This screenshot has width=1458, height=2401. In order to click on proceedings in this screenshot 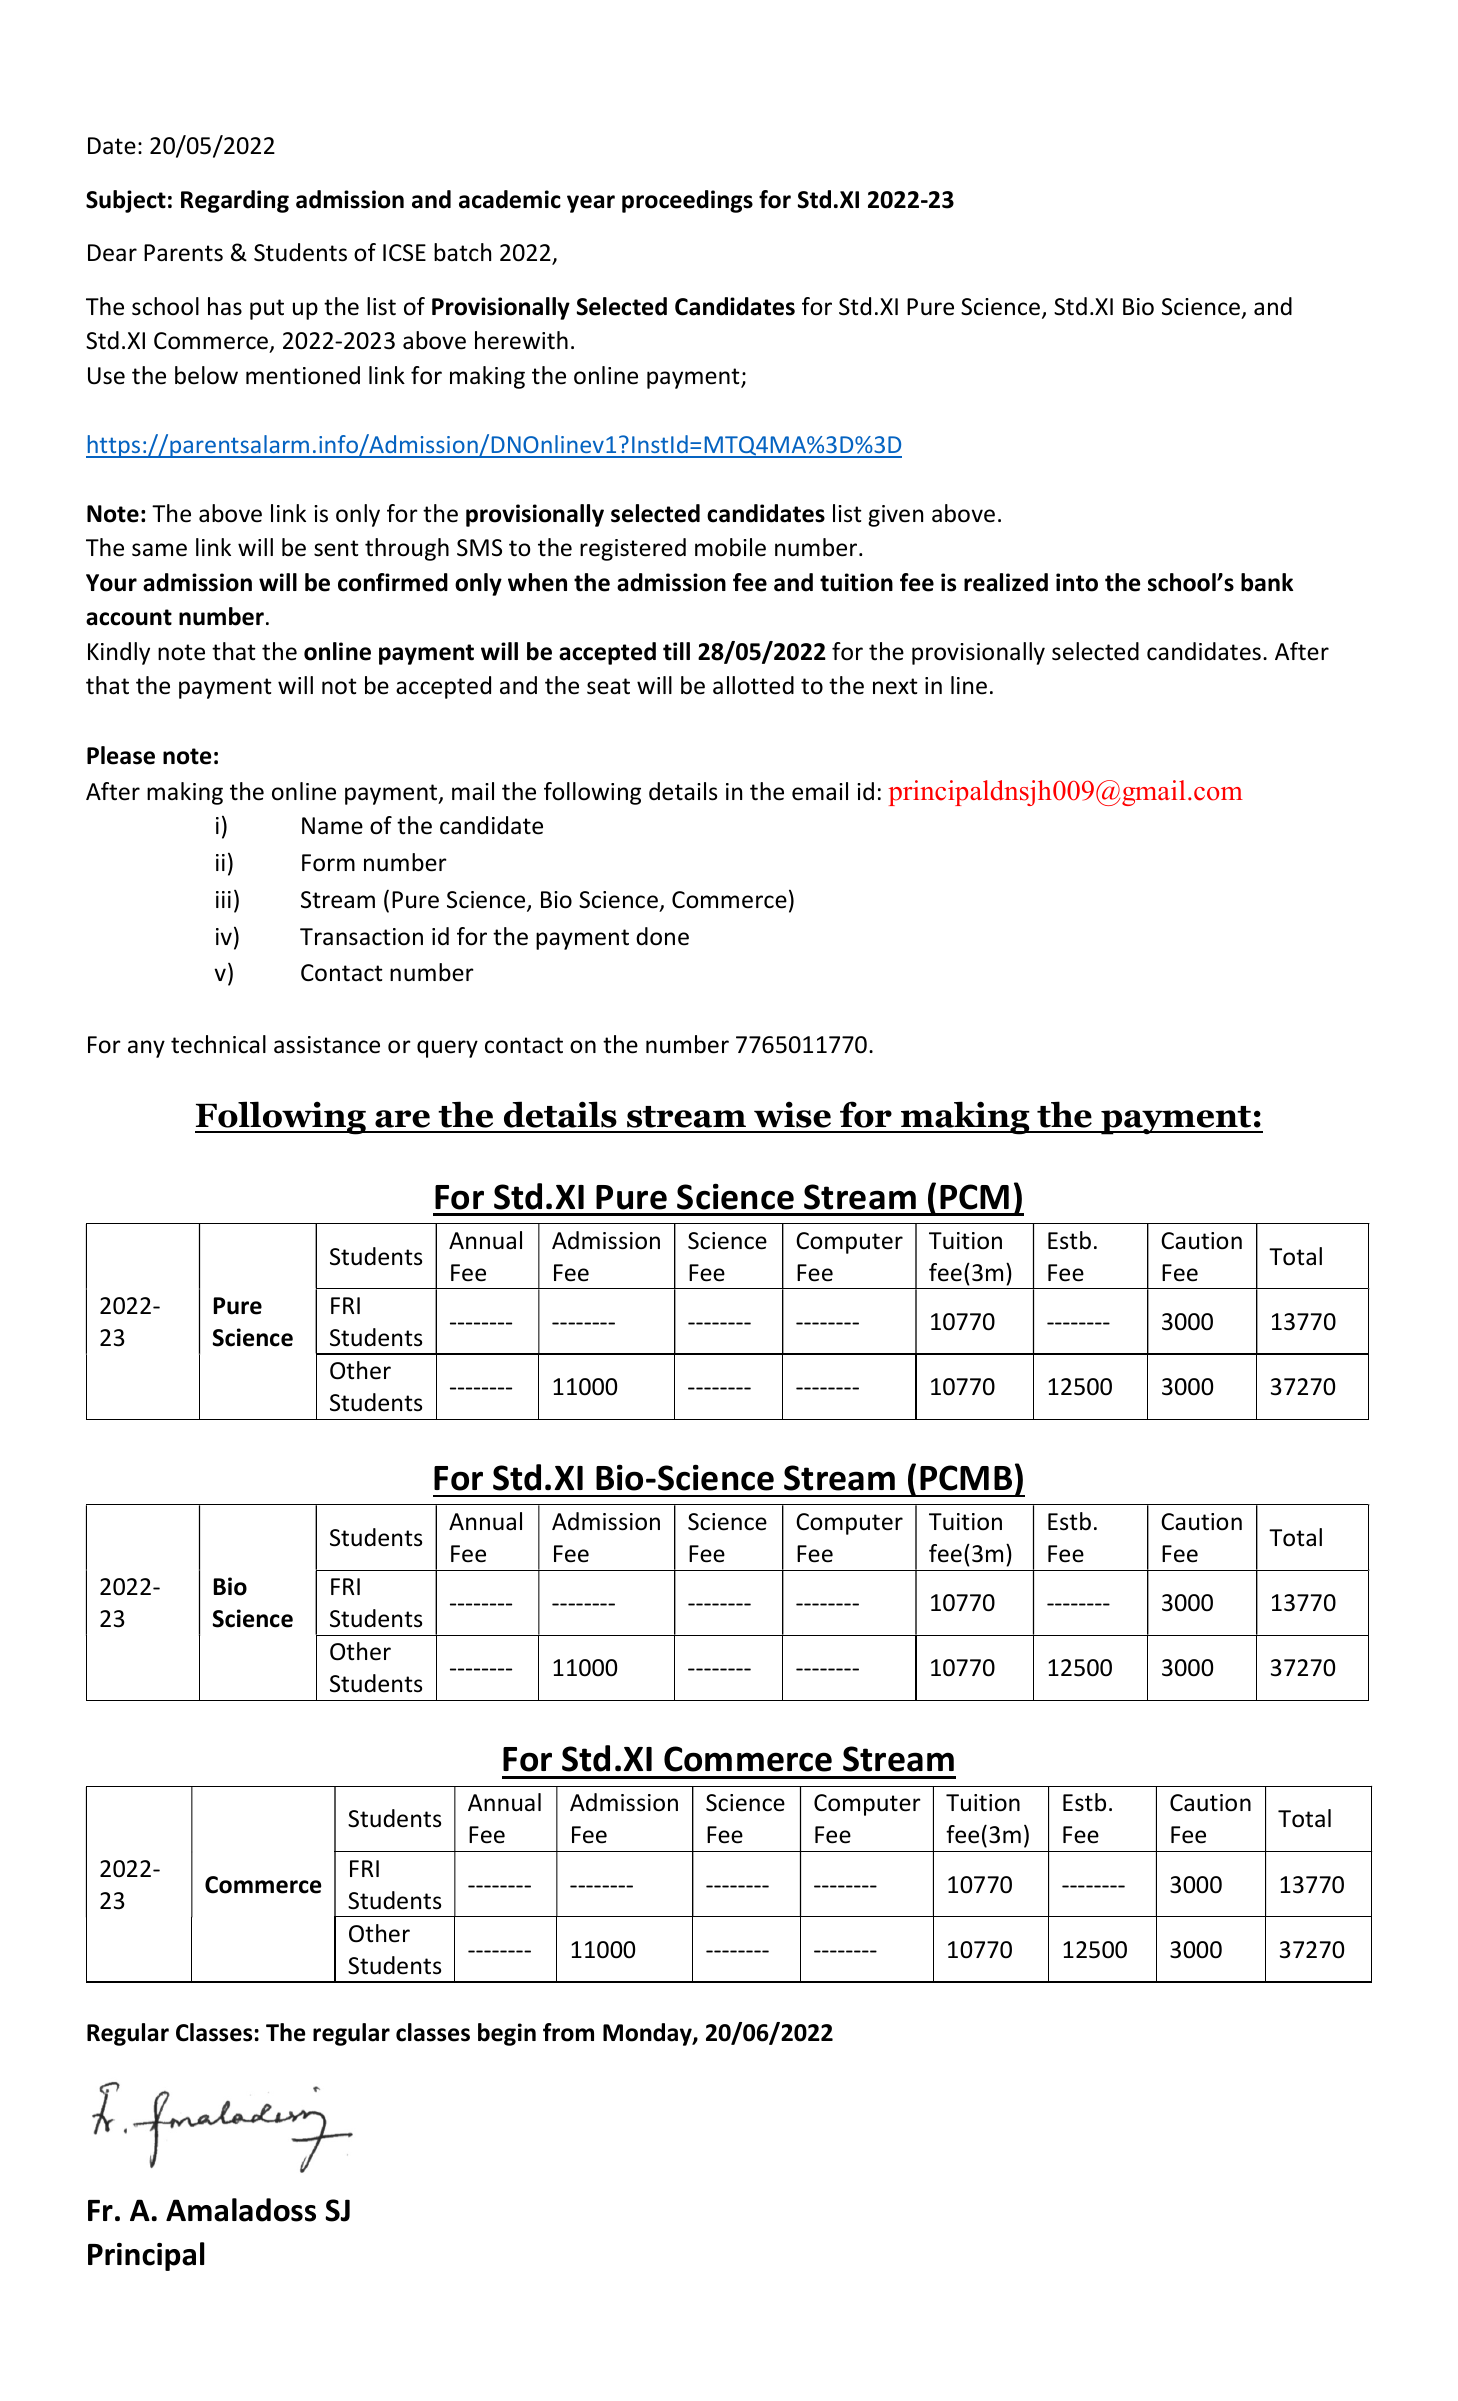, I will do `click(687, 201)`.
